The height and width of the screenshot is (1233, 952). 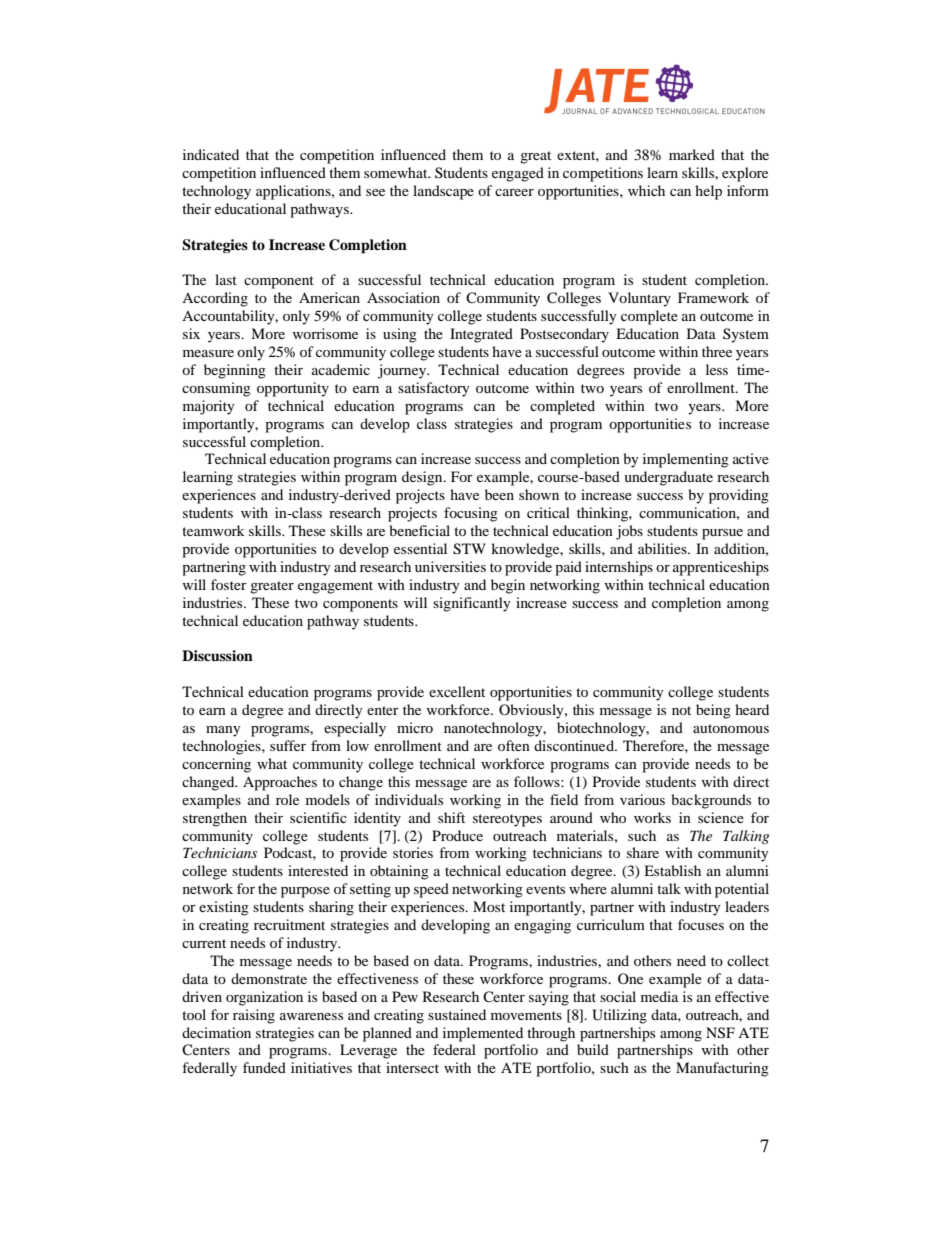 I want to click on significantly, so click(x=472, y=604).
